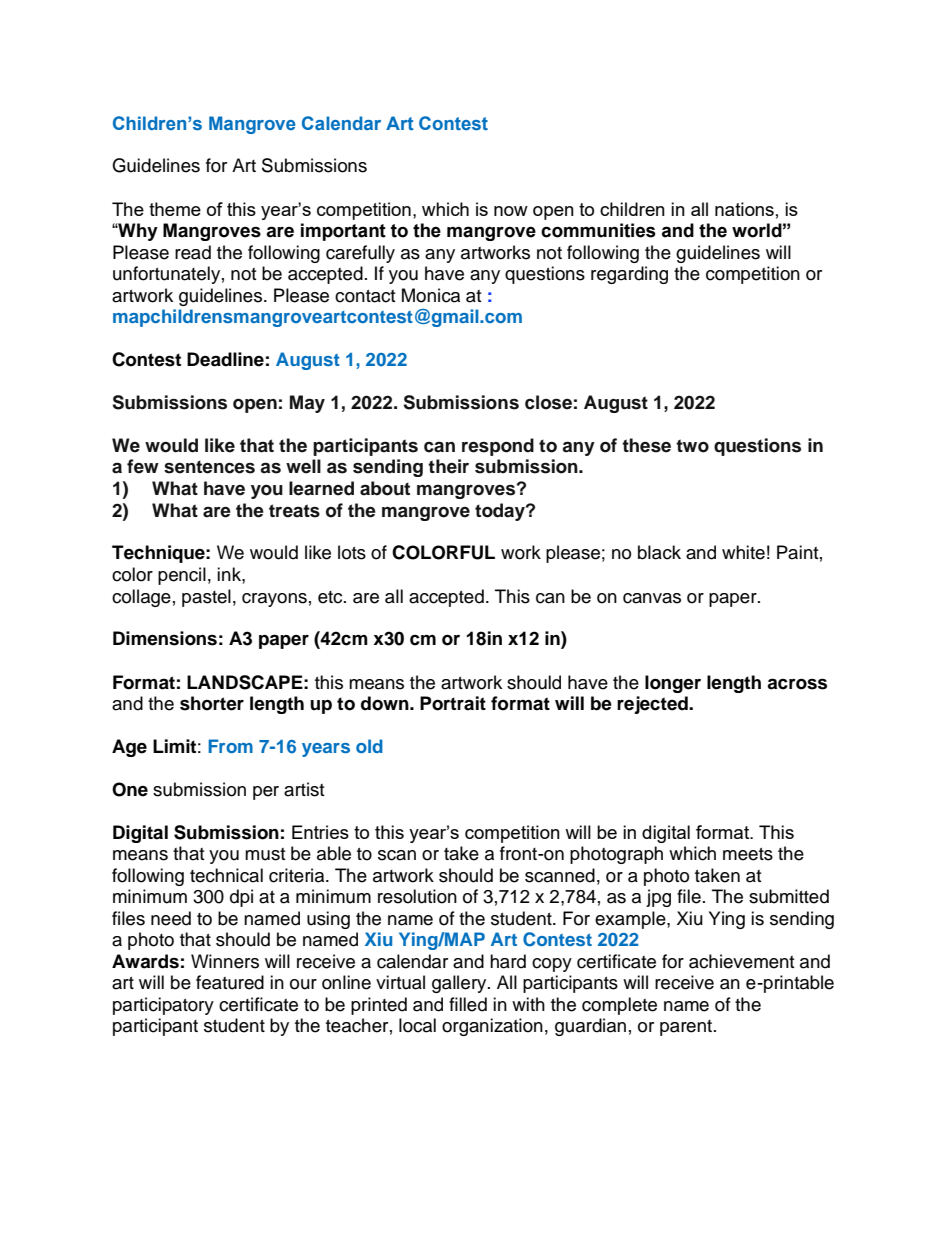  I want to click on featured, so click(230, 982).
